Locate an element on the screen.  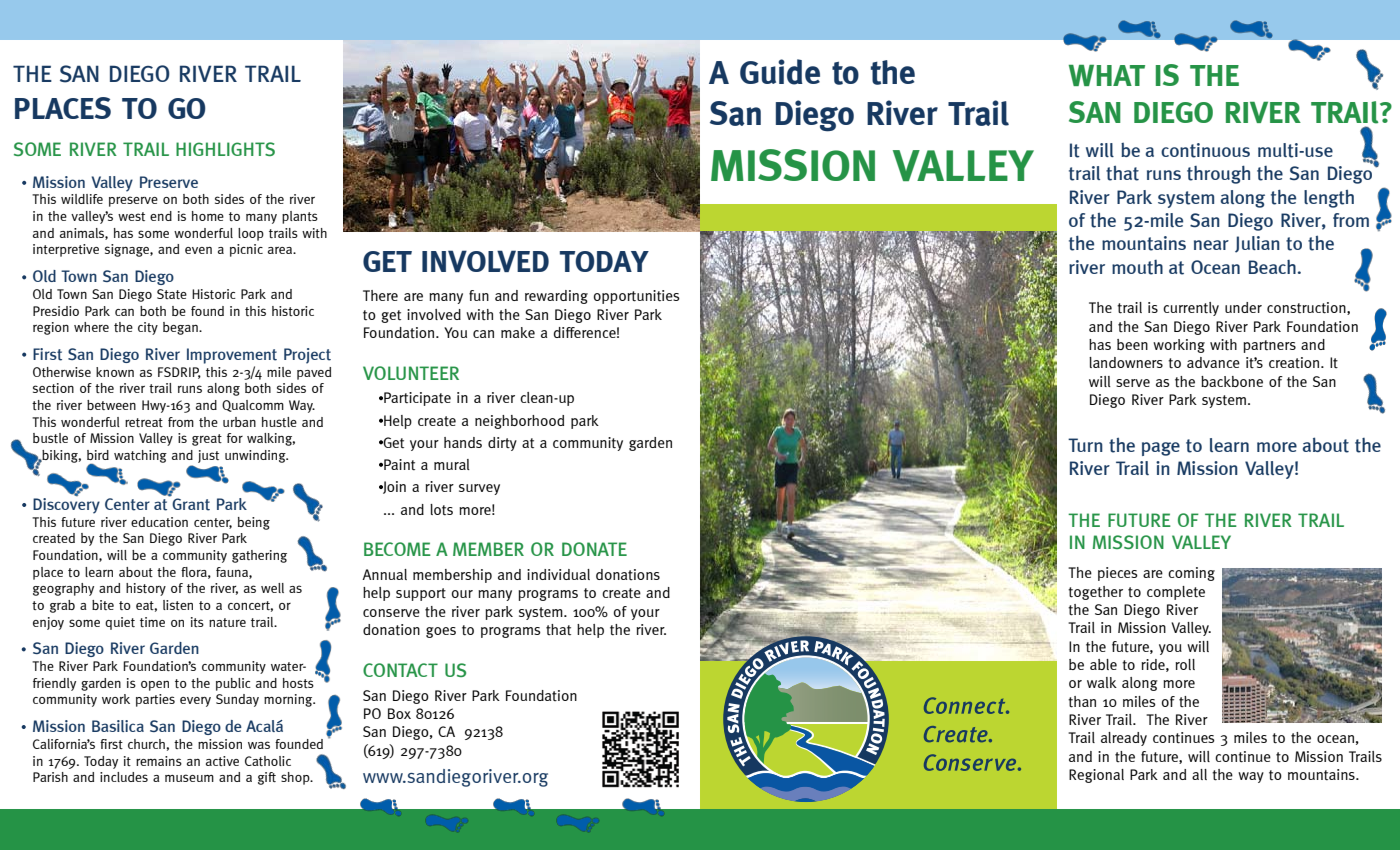
near is located at coordinates (1211, 245).
